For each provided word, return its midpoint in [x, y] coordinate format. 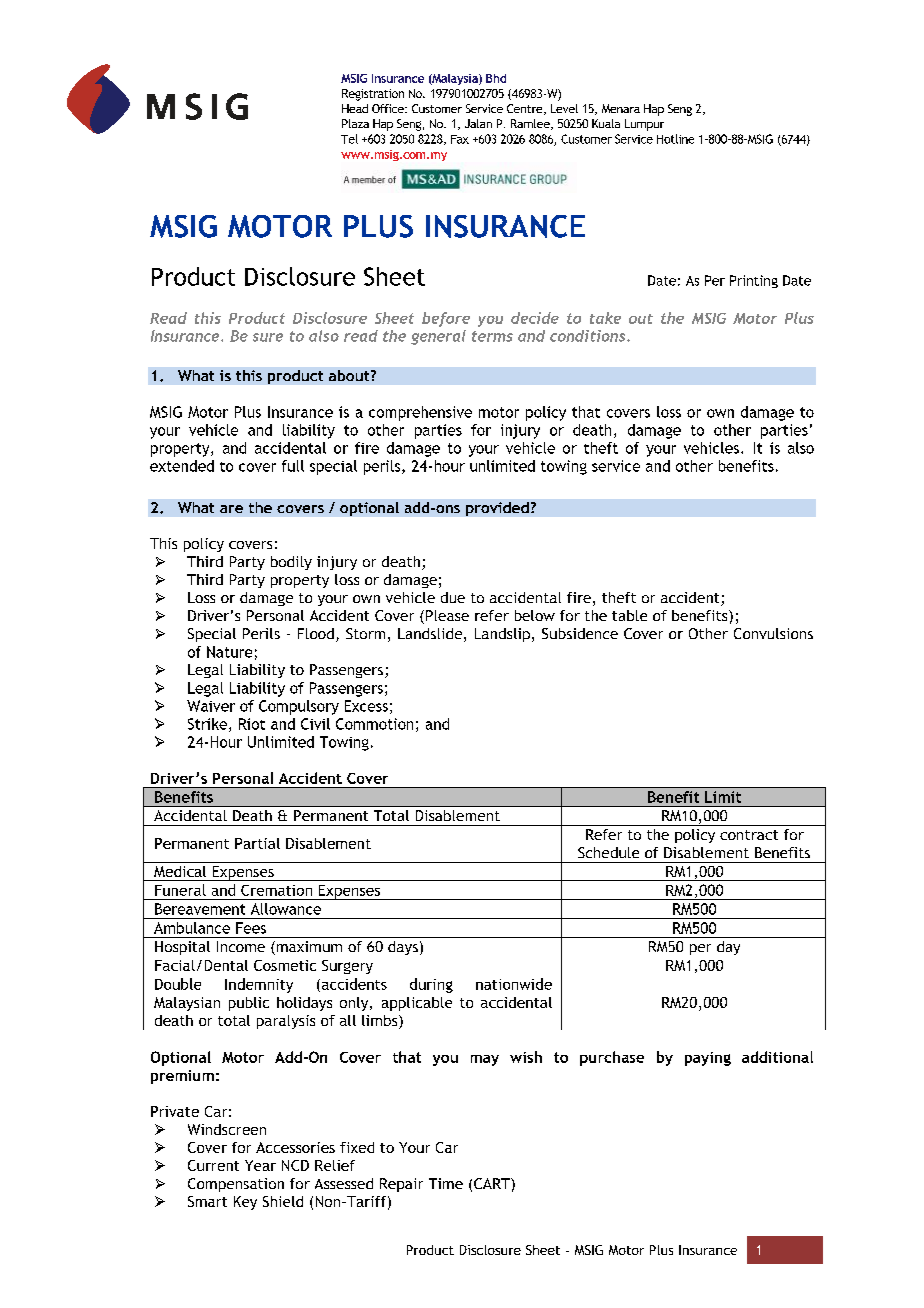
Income [241, 946]
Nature [229, 652]
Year [260, 1165]
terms [492, 336]
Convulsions [773, 633]
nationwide [514, 984]
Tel [349, 139]
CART [493, 1183]
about [350, 375]
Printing [754, 281]
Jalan [478, 123]
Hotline [675, 139]
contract [749, 835]
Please [446, 617]
